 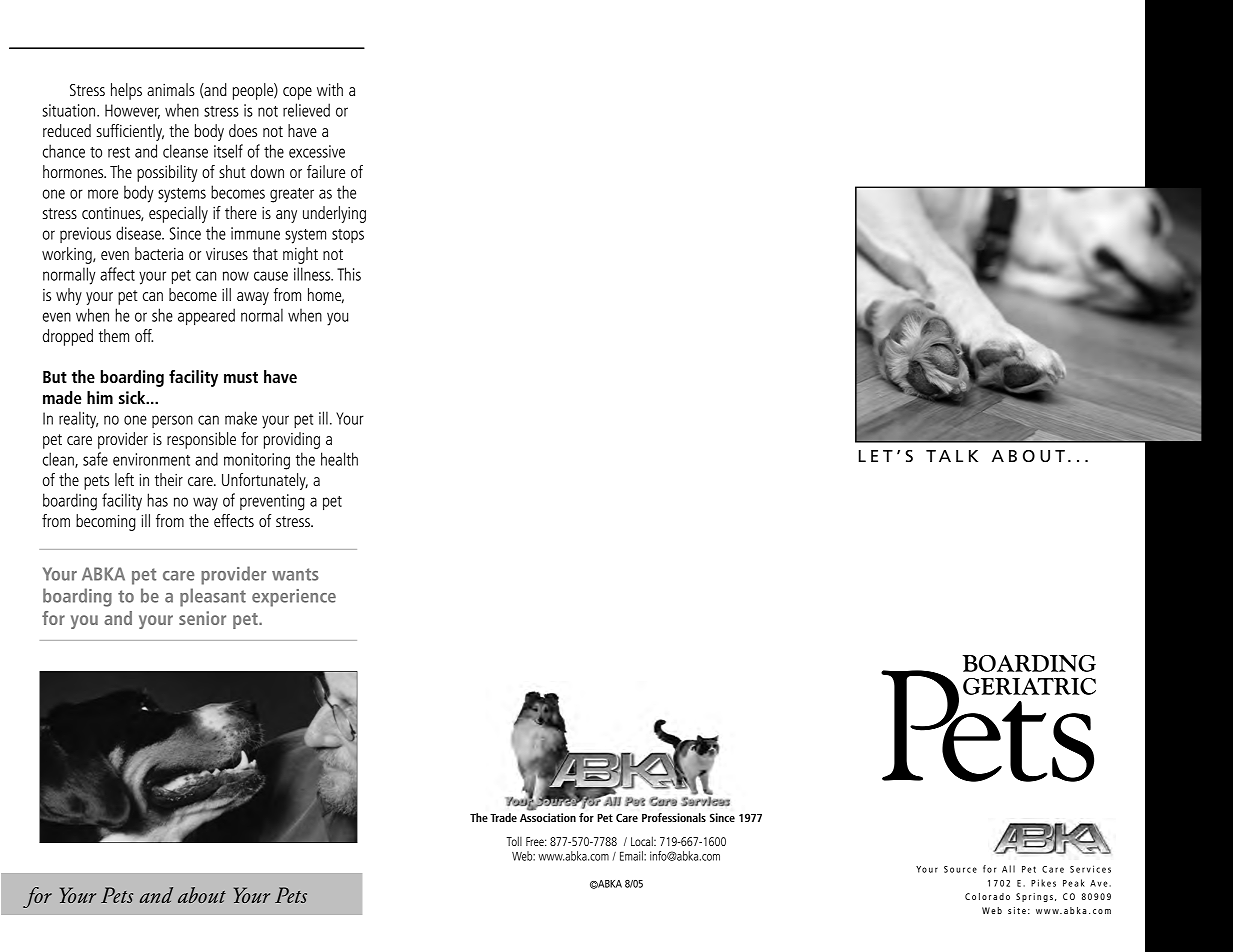 What do you see at coordinates (330, 89) in the screenshot?
I see `with` at bounding box center [330, 89].
